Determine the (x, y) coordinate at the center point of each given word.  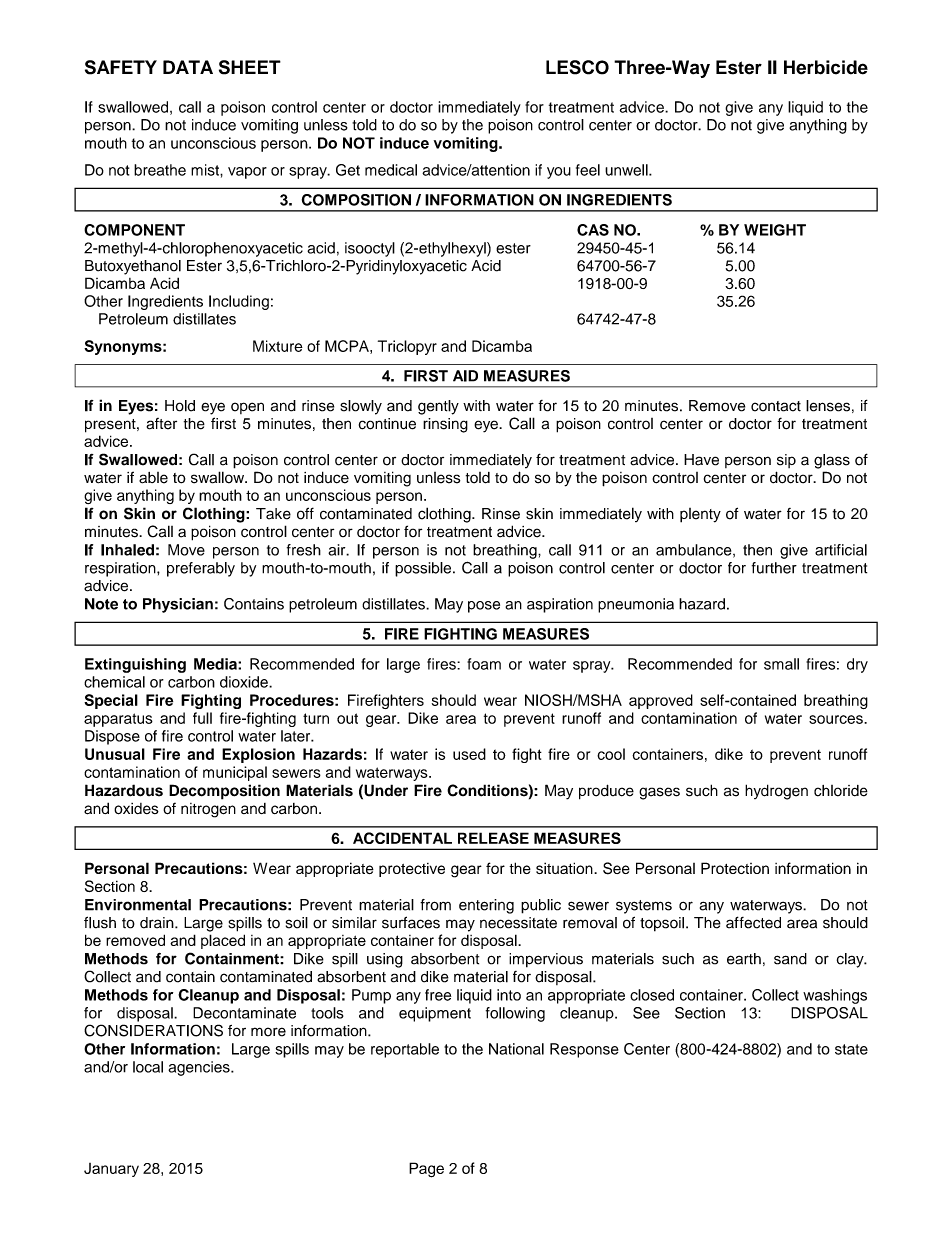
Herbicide (826, 67)
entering (486, 906)
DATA (188, 67)
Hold (180, 406)
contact (776, 406)
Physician (178, 605)
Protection (735, 868)
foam (484, 664)
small (781, 664)
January (111, 1170)
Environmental (138, 905)
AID (465, 376)
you (559, 173)
